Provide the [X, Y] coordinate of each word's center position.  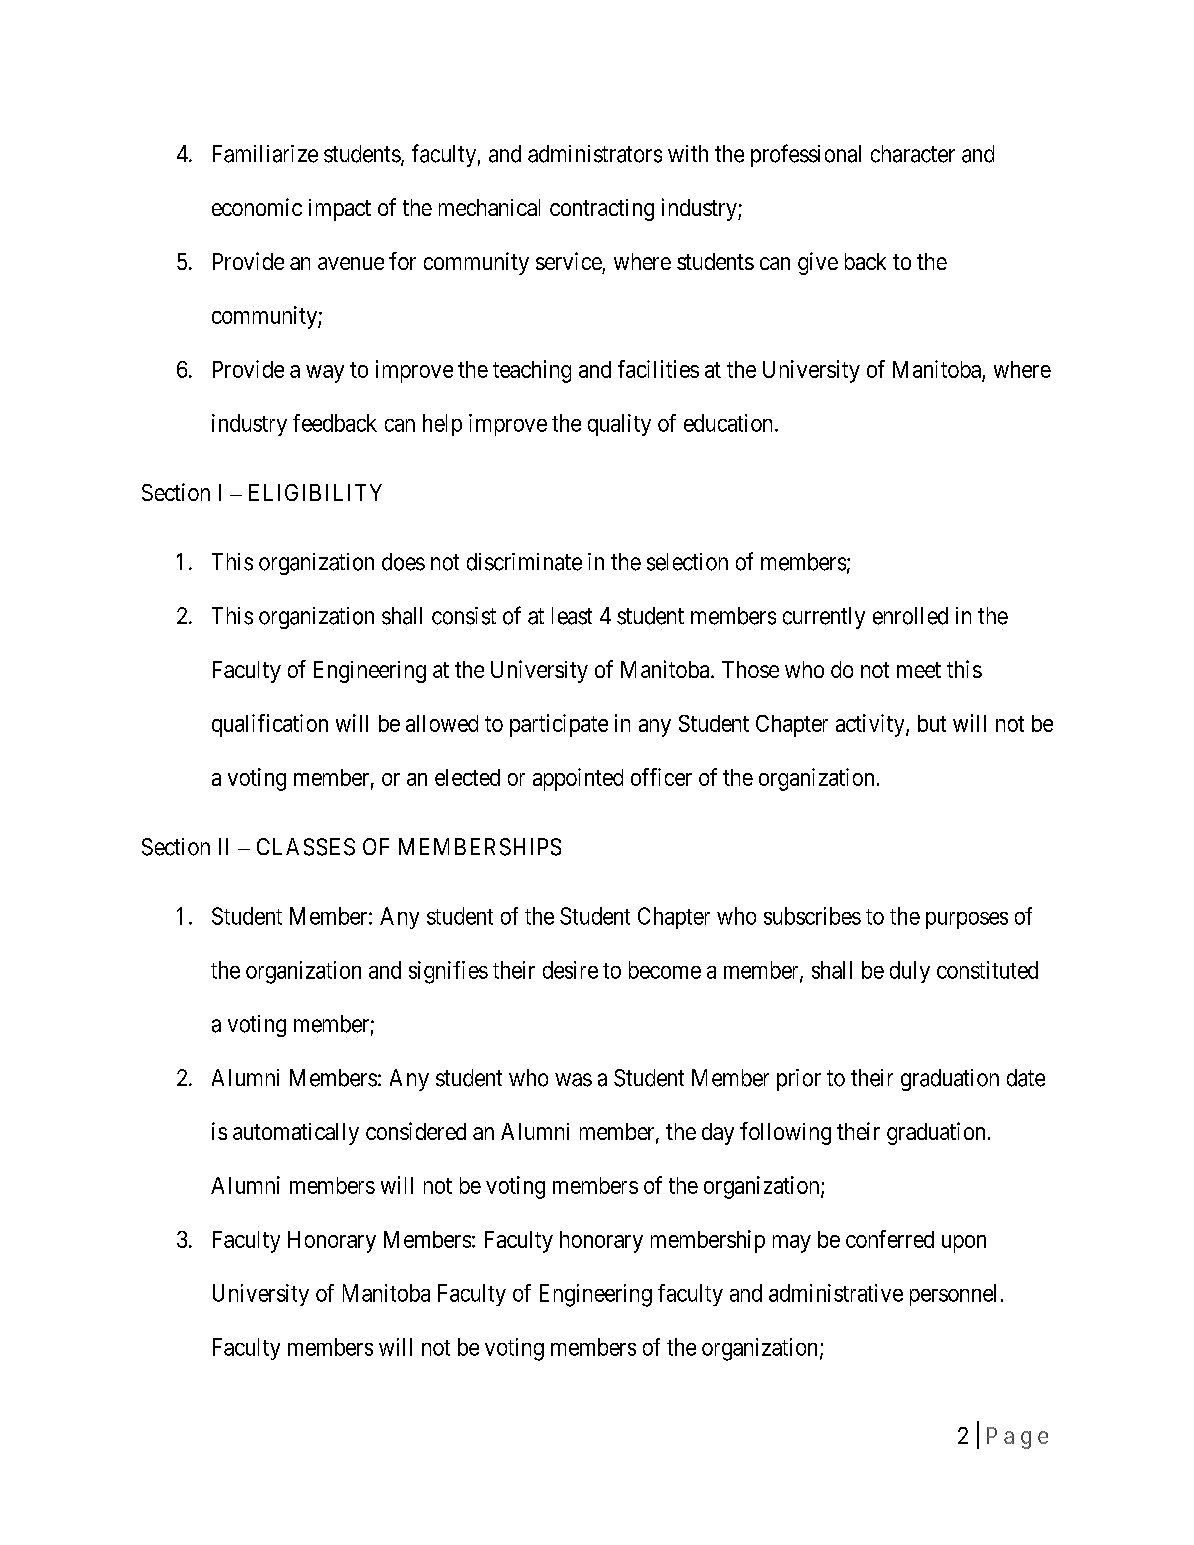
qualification [270, 725]
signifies [448, 972]
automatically [296, 1134]
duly [910, 972]
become [665, 970]
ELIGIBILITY [315, 492]
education [730, 423]
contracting [602, 210]
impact [340, 210]
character [913, 154]
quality [619, 425]
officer [661, 777]
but [932, 723]
